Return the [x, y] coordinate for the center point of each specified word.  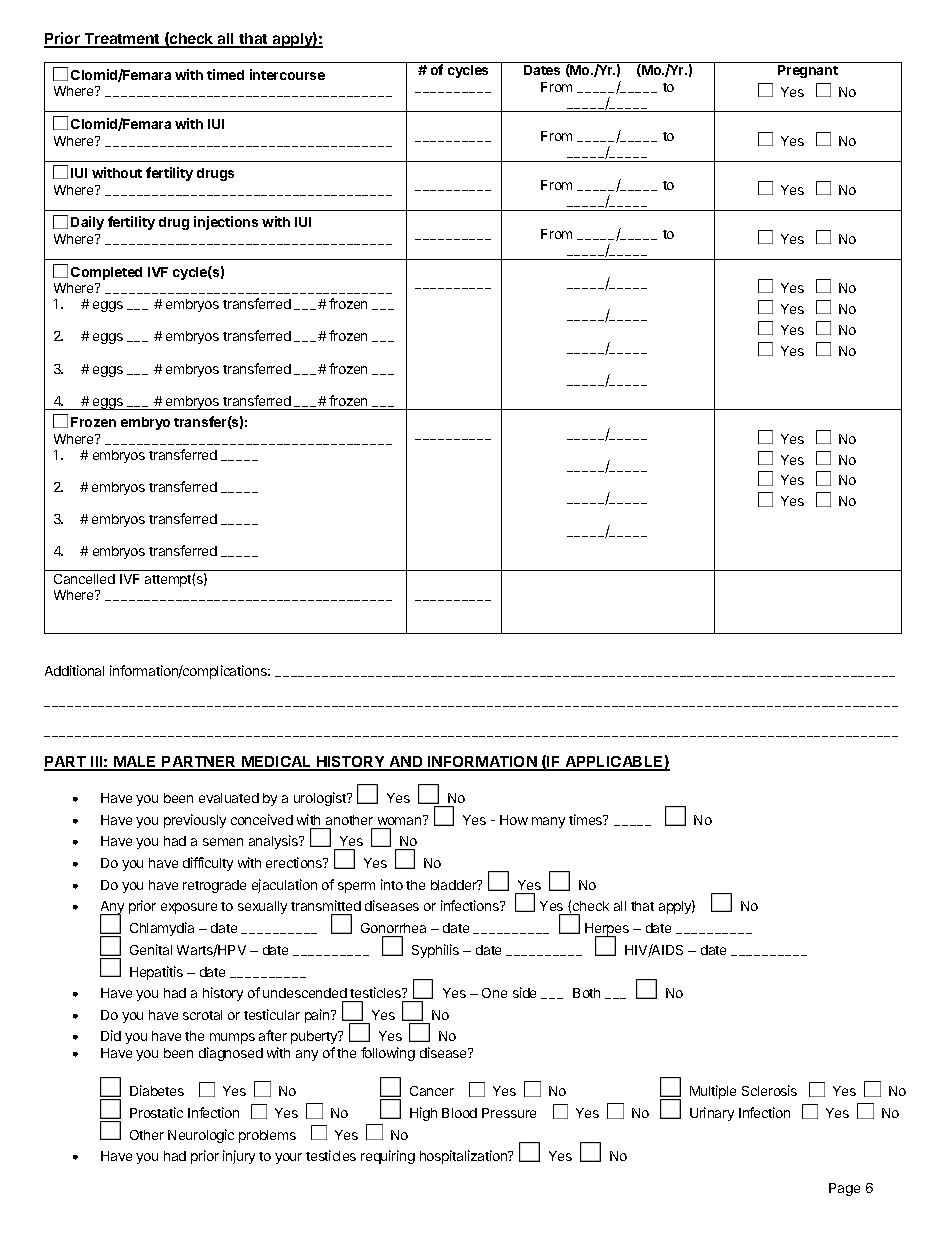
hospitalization [464, 1157]
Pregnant [808, 71]
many [548, 822]
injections [226, 223]
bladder [455, 885]
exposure [189, 908]
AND [406, 763]
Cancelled [84, 579]
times [587, 819]
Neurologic [201, 1136]
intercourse [287, 74]
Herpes [607, 931]
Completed [106, 273]
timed [225, 74]
